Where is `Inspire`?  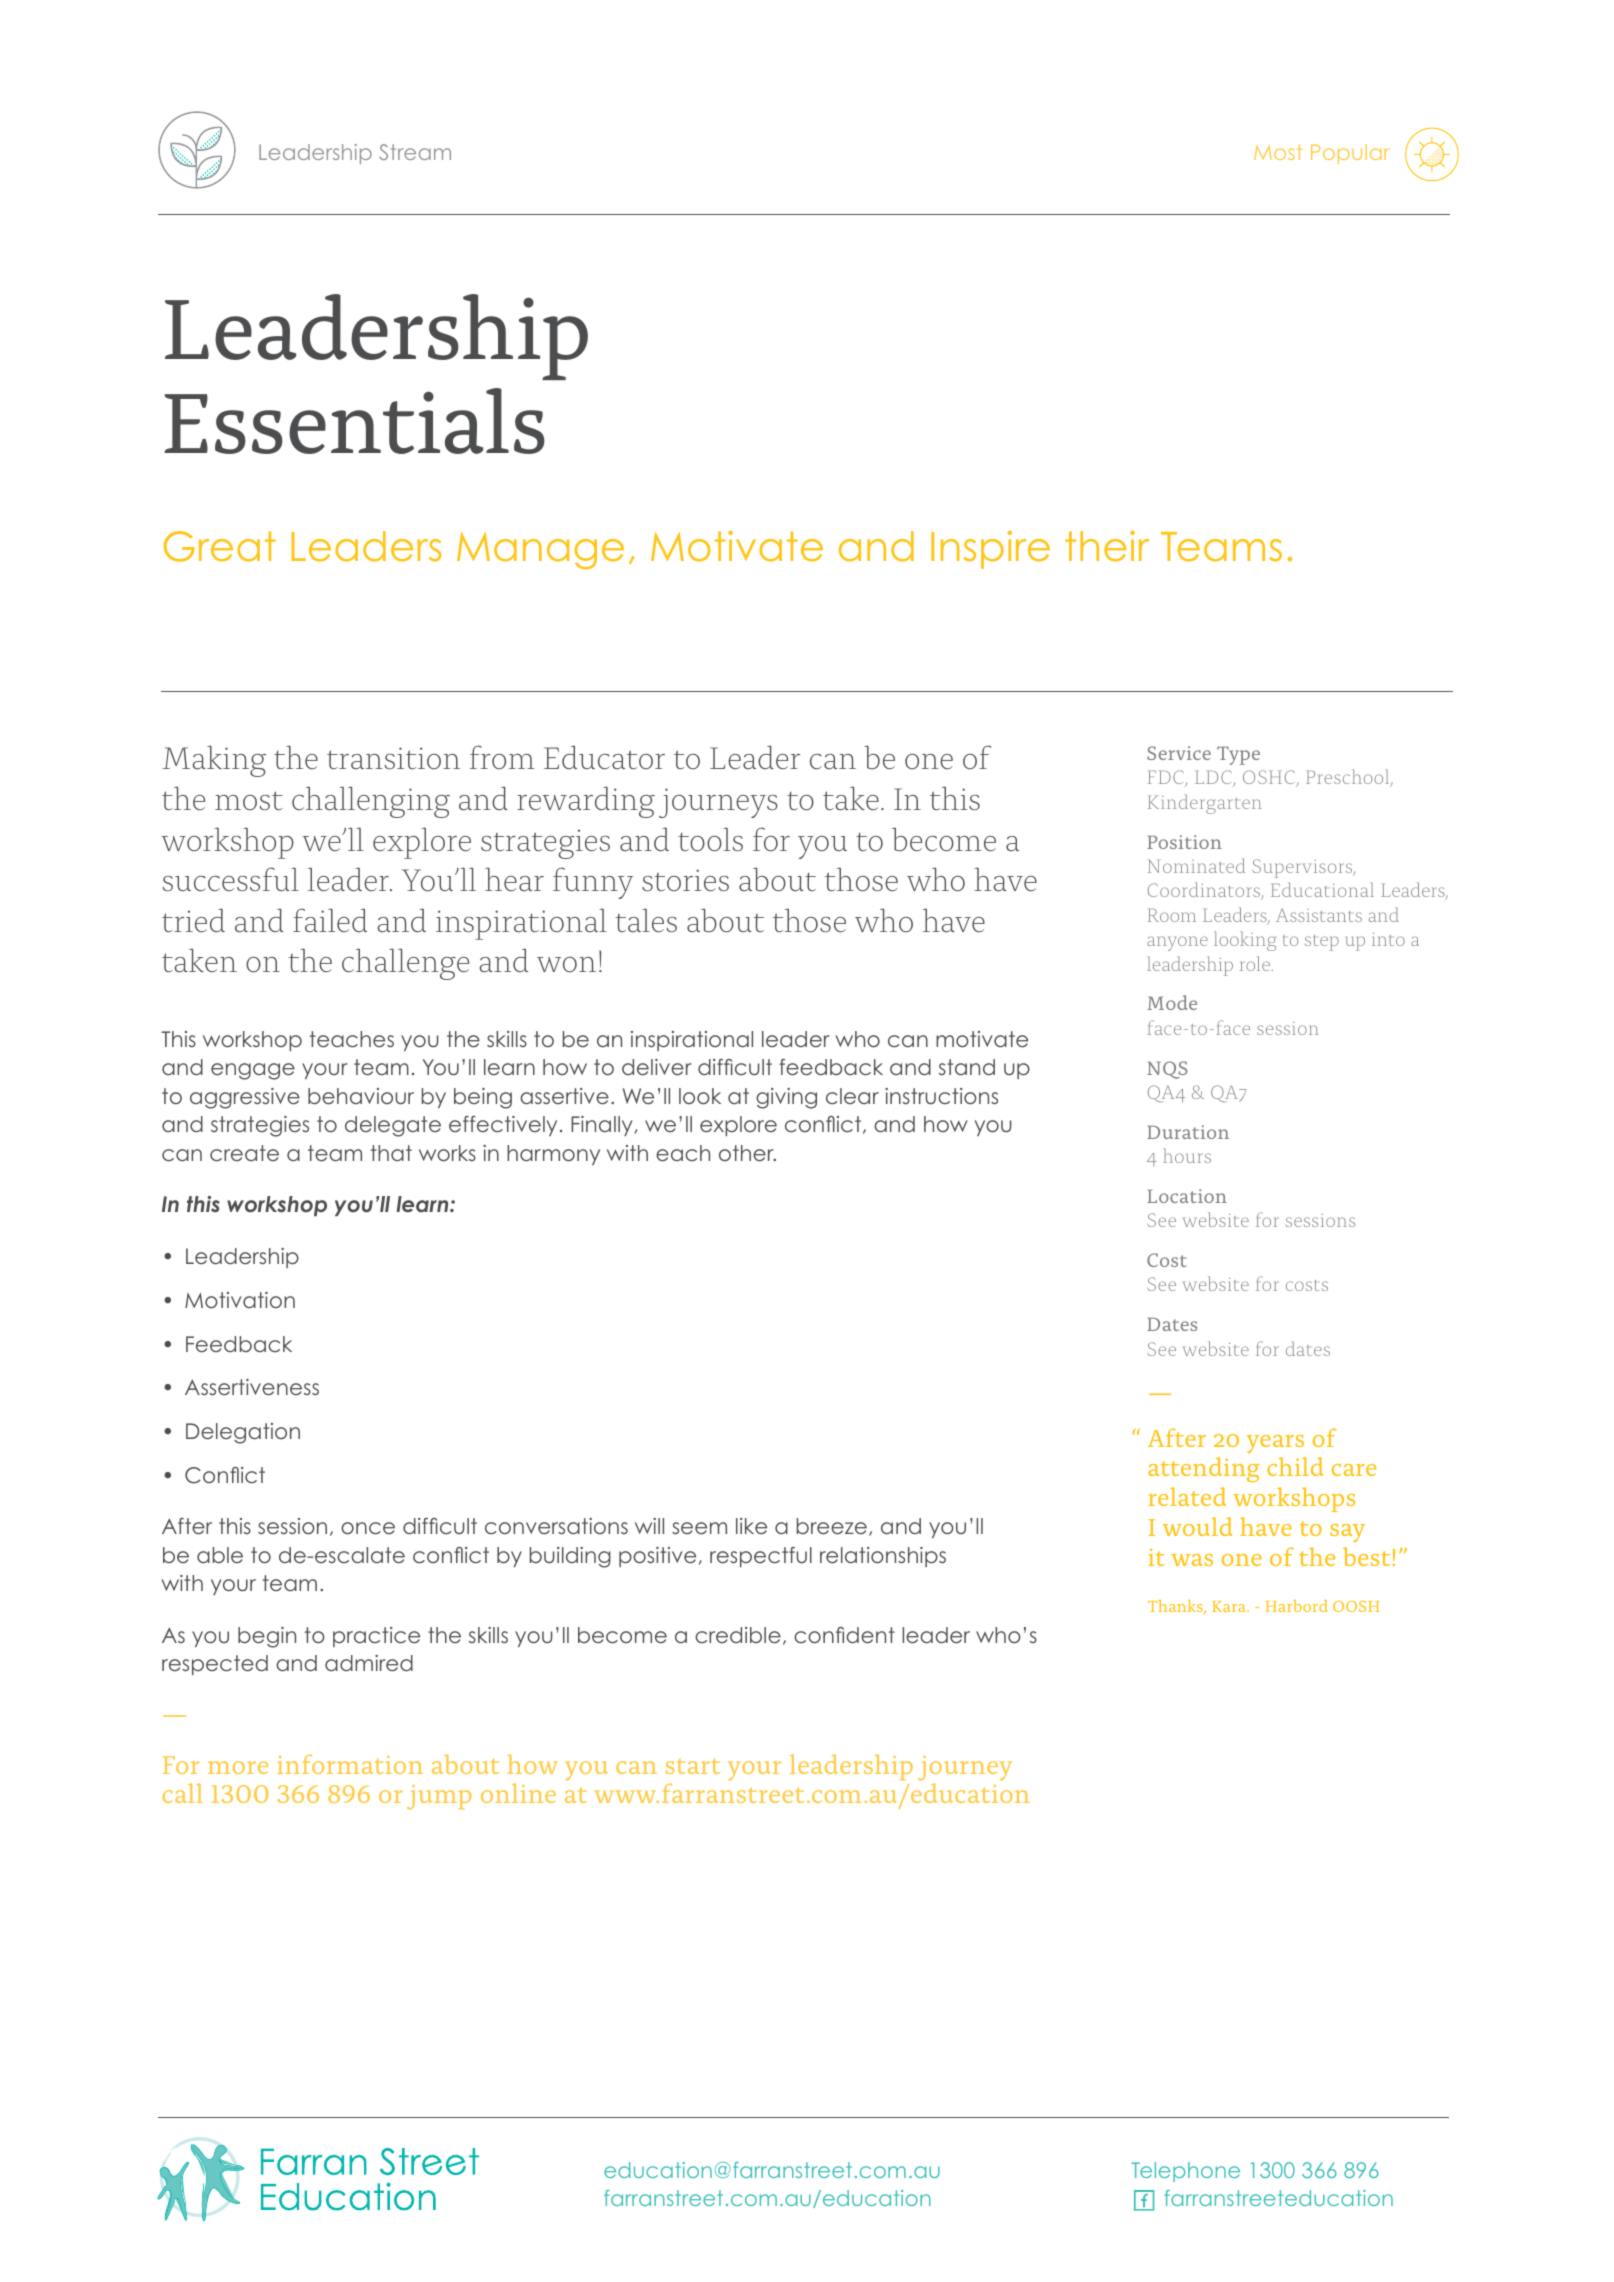
Inspire is located at coordinates (990, 550).
